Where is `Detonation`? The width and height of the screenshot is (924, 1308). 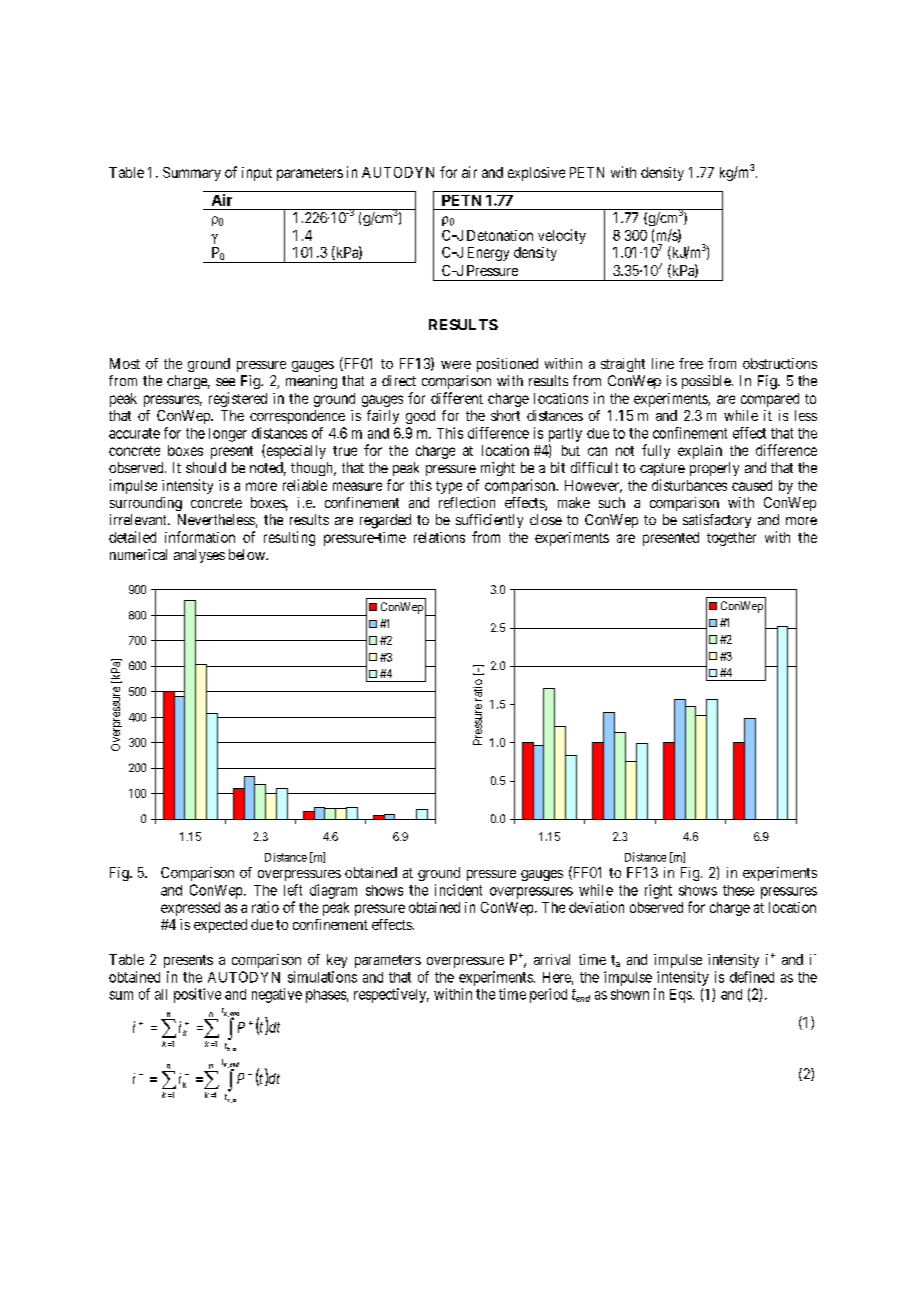 Detonation is located at coordinates (500, 235).
